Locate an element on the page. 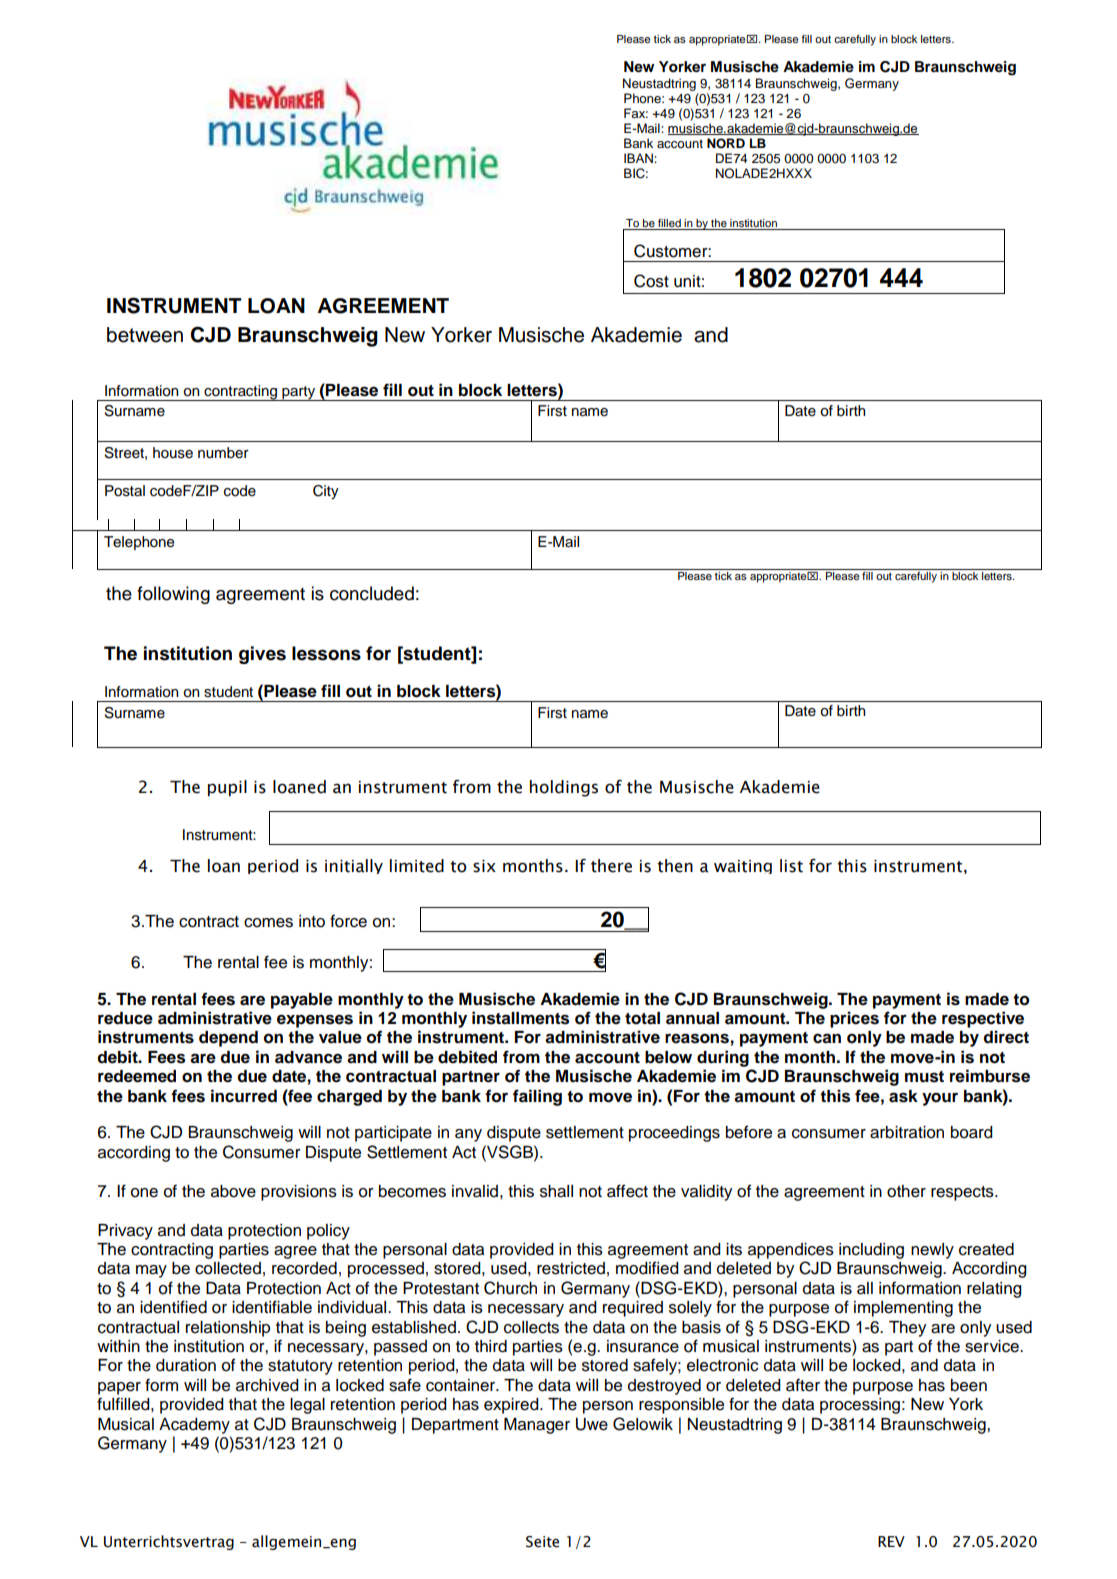 The height and width of the image is (1579, 1117). there is located at coordinates (611, 866).
